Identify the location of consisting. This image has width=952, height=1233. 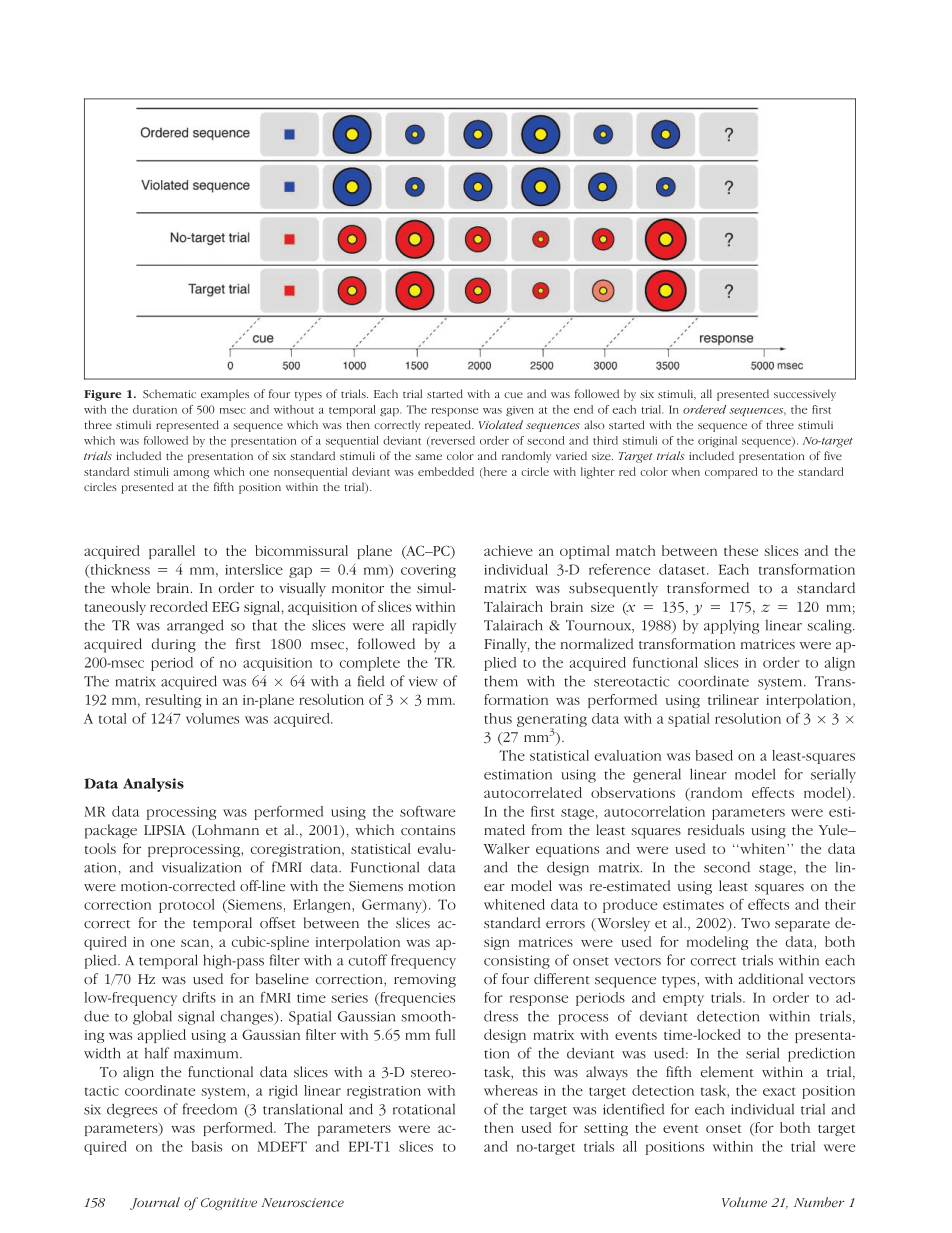
(517, 962).
